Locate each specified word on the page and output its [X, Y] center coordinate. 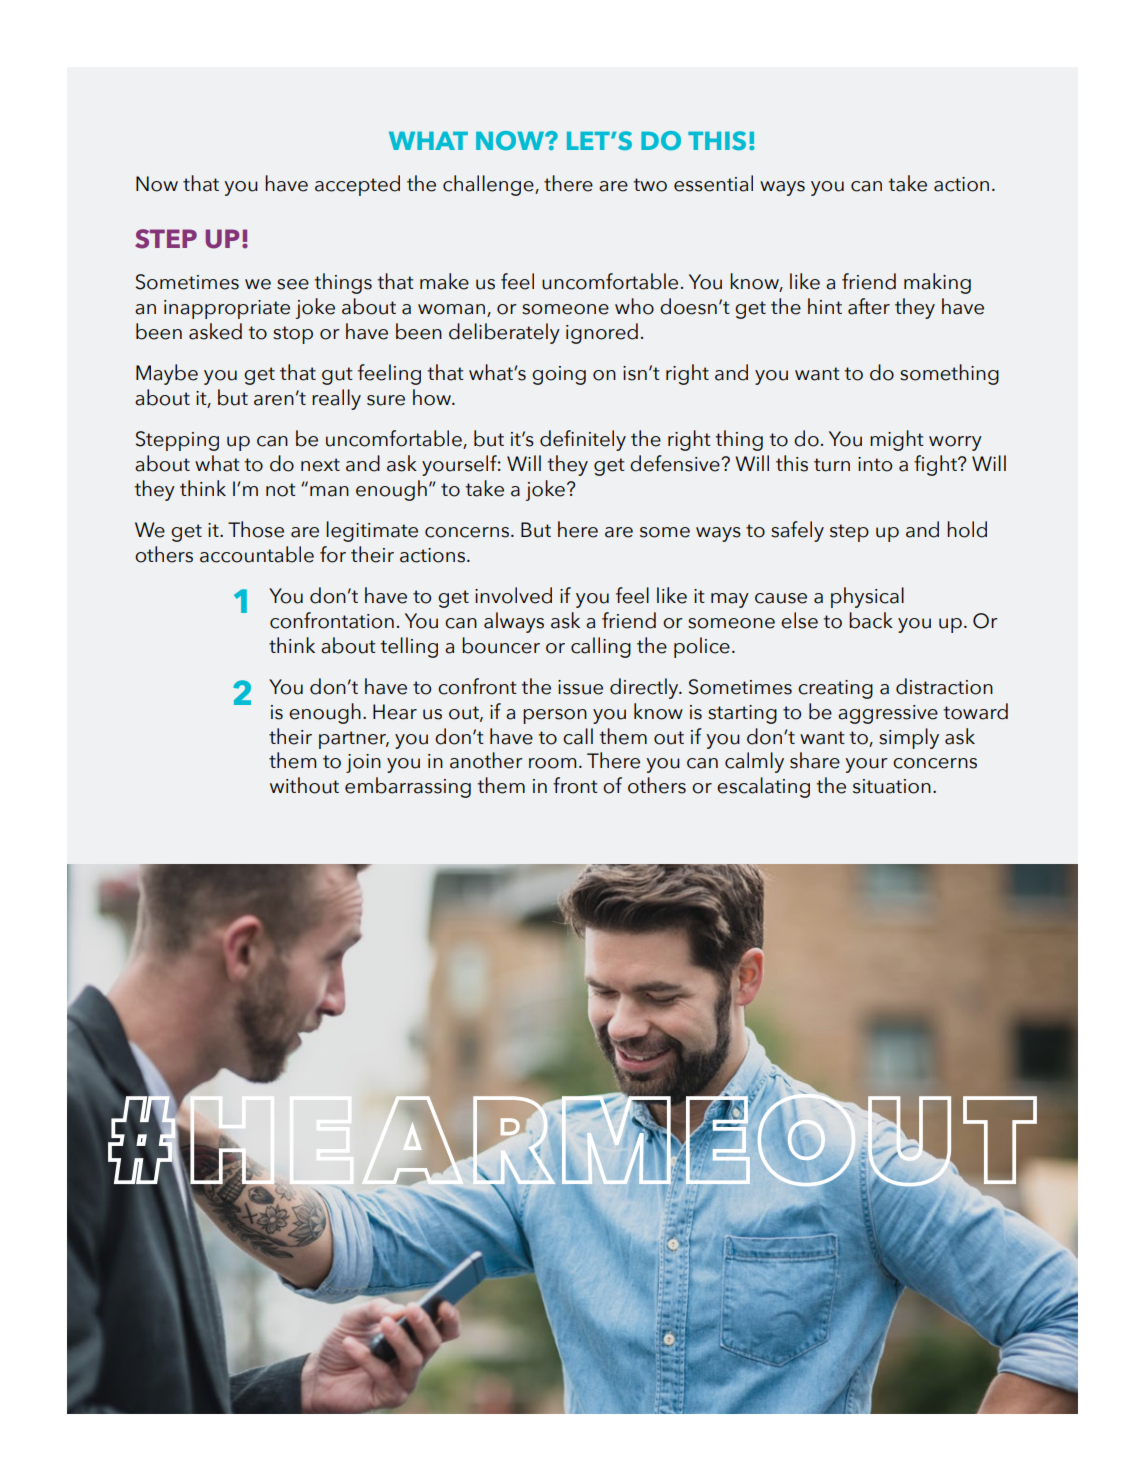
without [304, 785]
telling [409, 647]
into [875, 464]
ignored [602, 333]
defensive [676, 463]
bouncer [501, 645]
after [869, 306]
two [650, 185]
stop [293, 335]
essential [713, 183]
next [320, 465]
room [552, 763]
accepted [357, 185]
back [871, 620]
